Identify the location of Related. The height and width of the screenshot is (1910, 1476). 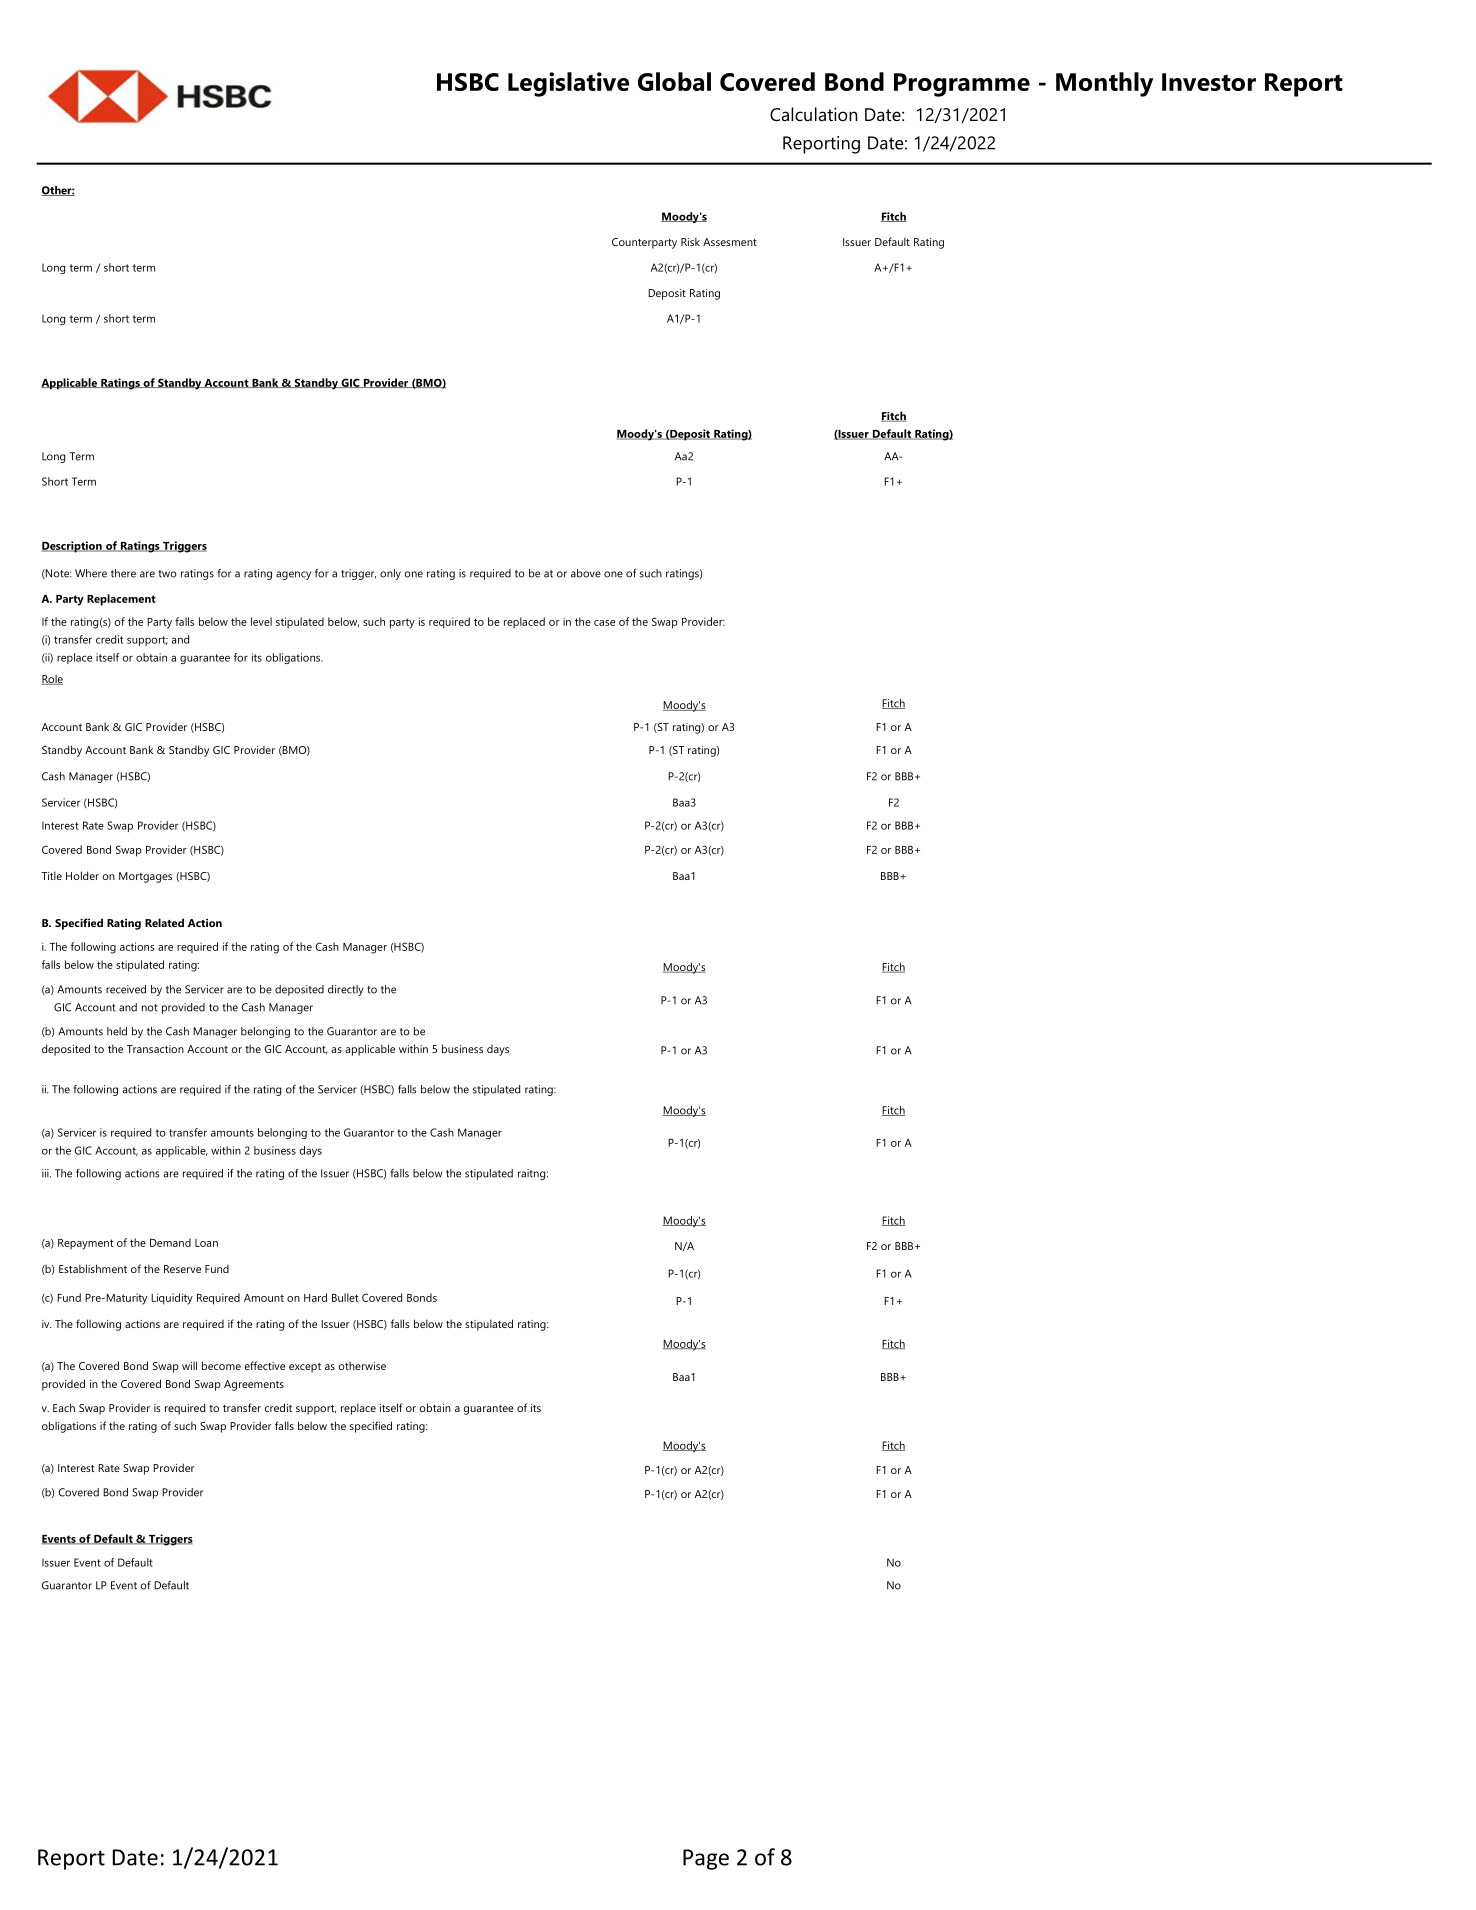
(164, 922).
